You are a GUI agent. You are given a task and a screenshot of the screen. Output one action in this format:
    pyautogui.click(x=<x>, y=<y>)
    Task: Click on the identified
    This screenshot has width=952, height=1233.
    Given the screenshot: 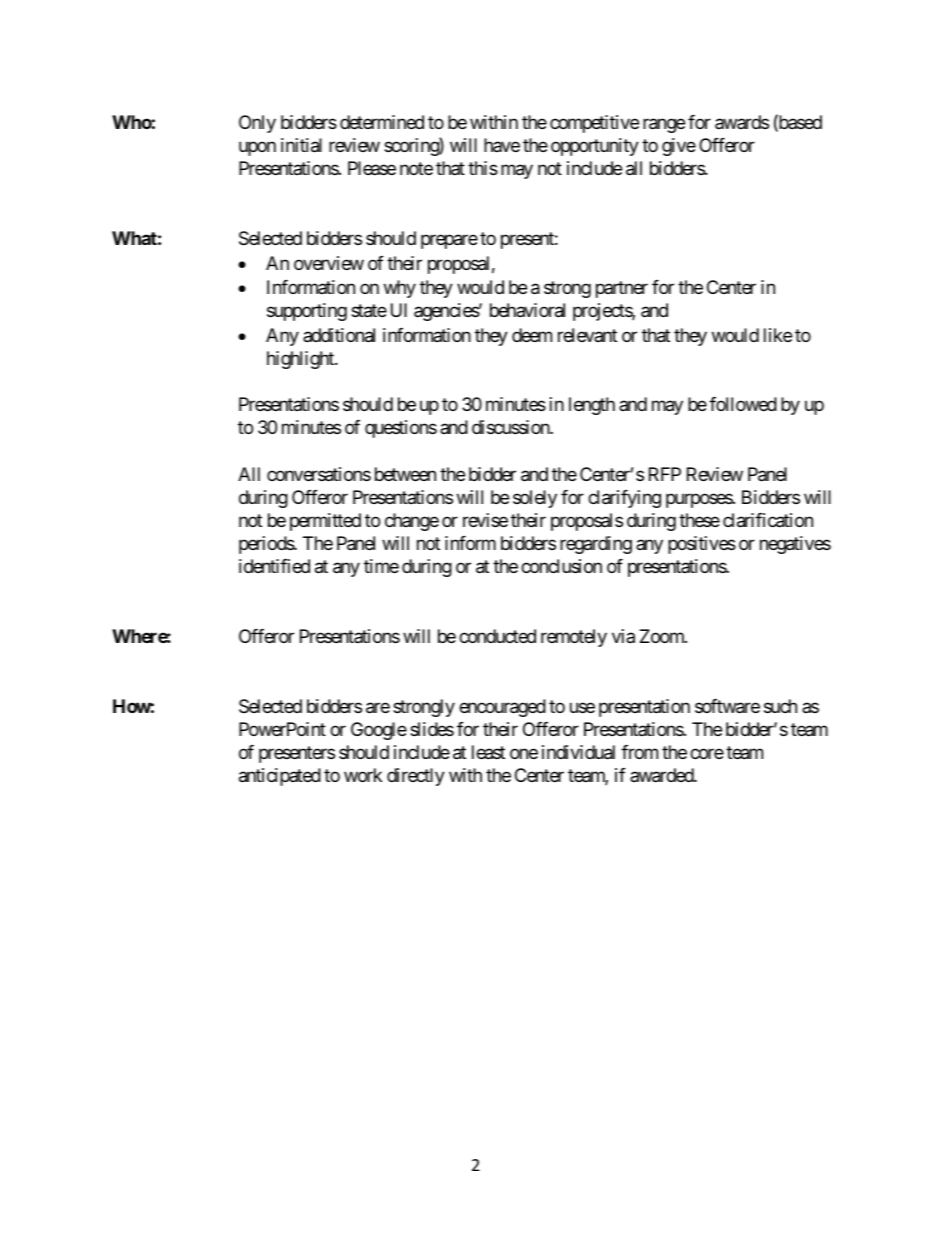 What is the action you would take?
    pyautogui.click(x=274, y=566)
